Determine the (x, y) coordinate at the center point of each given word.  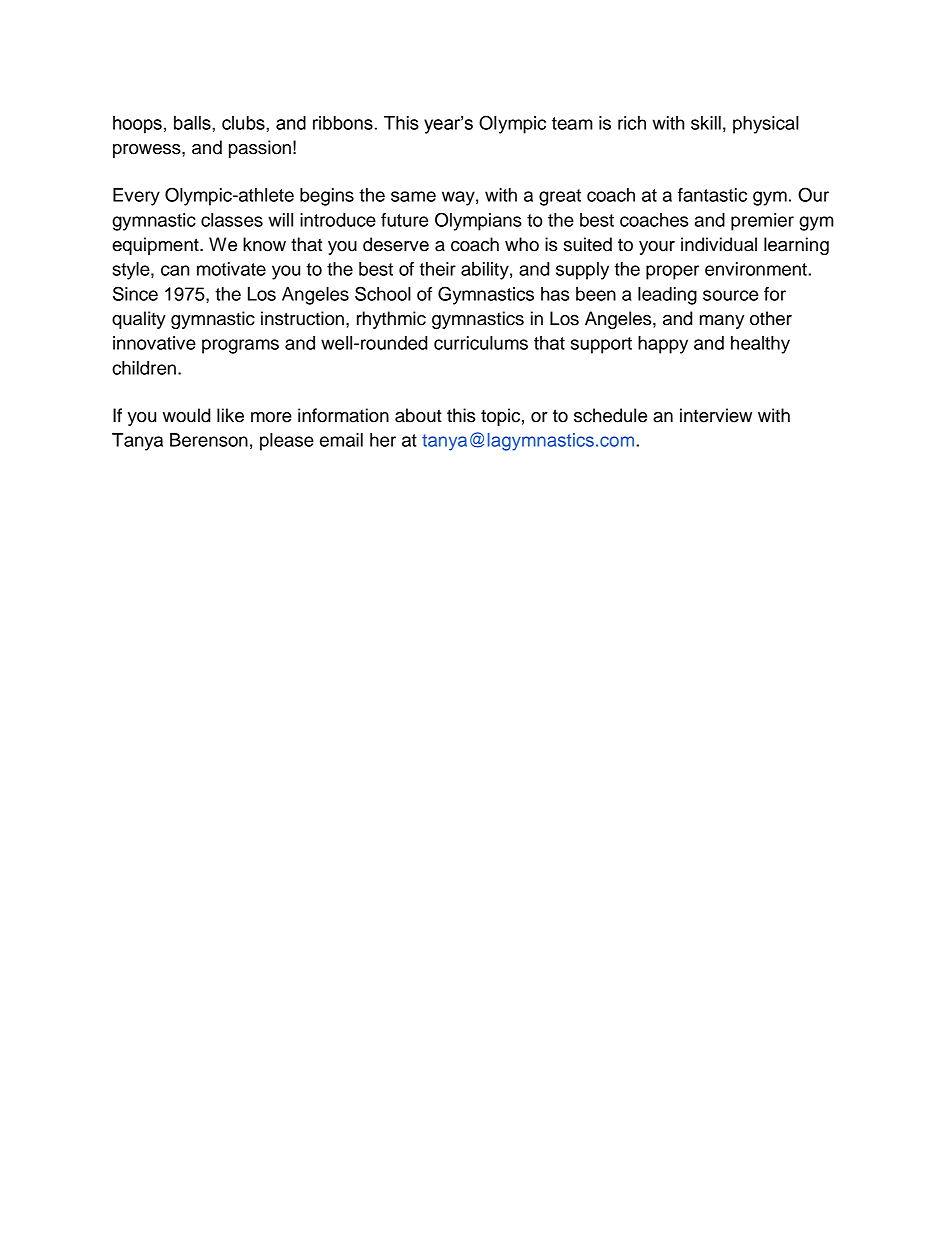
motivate (231, 269)
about (418, 415)
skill (706, 123)
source (730, 295)
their (437, 269)
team (572, 123)
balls (193, 123)
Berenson (209, 440)
